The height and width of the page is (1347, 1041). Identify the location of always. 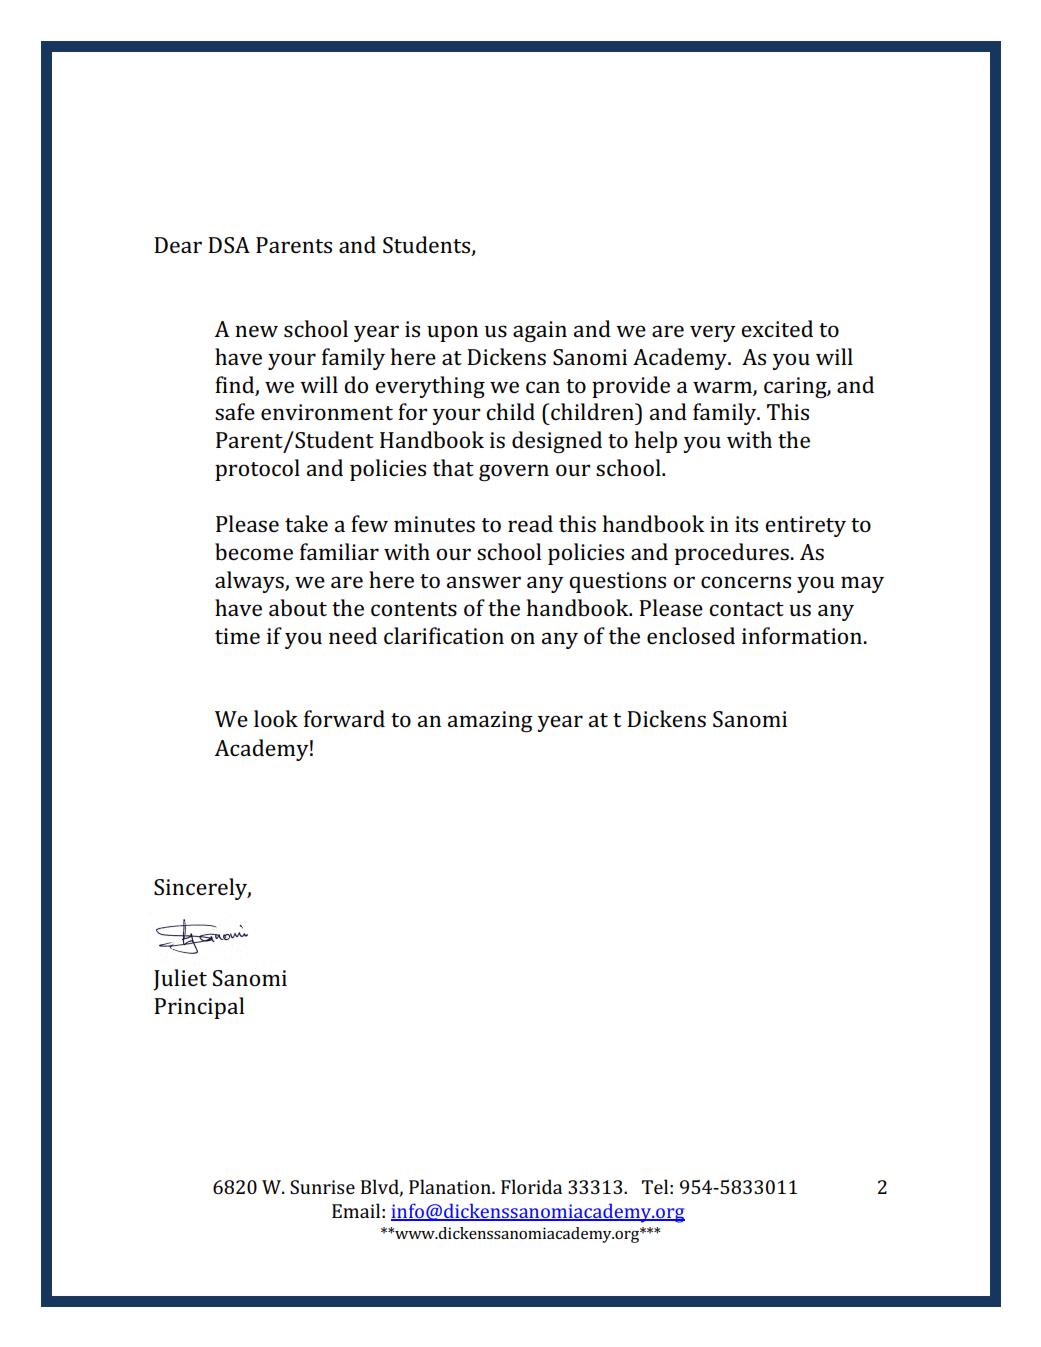
(250, 582).
